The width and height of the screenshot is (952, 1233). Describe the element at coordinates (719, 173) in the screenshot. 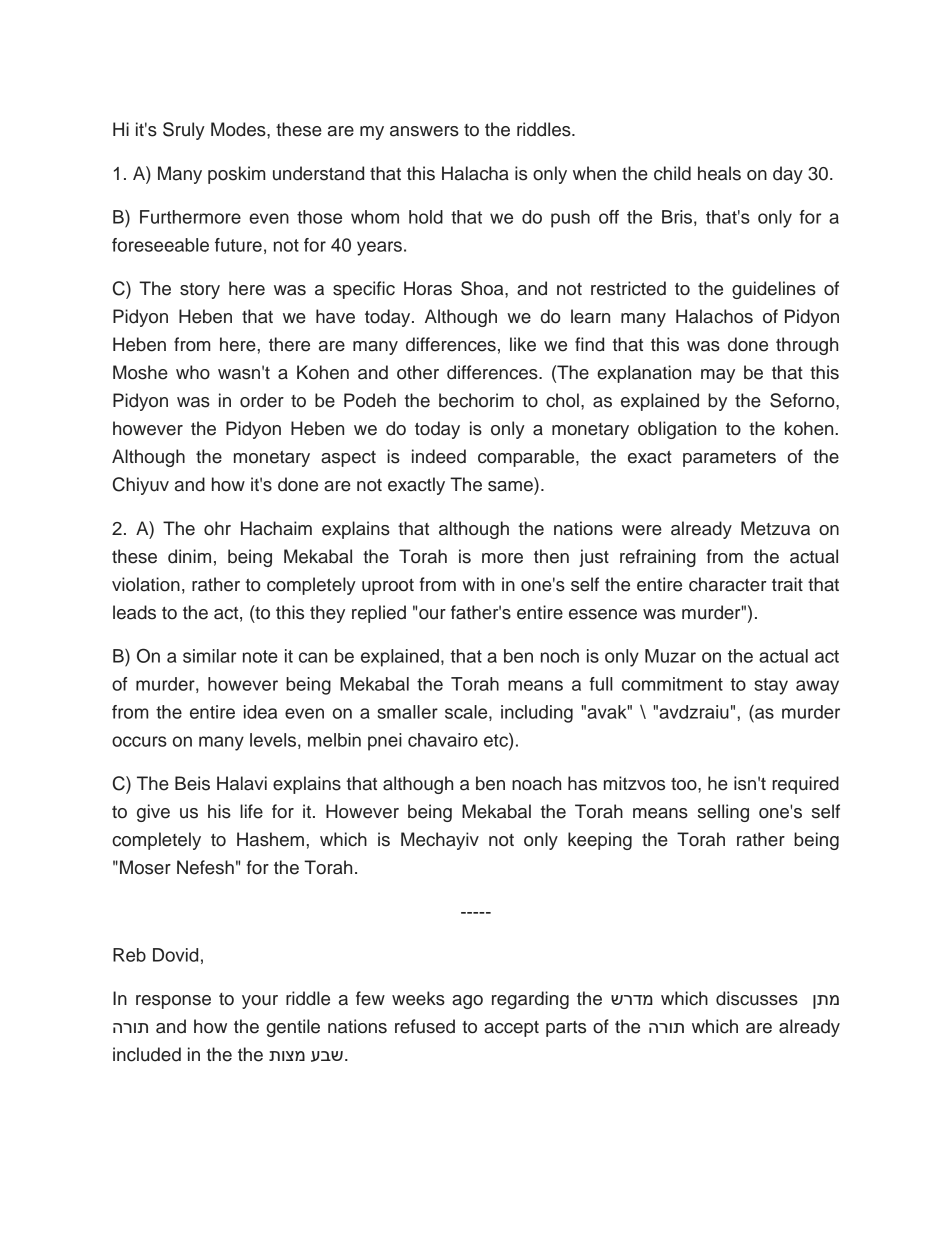

I see `heals` at that location.
